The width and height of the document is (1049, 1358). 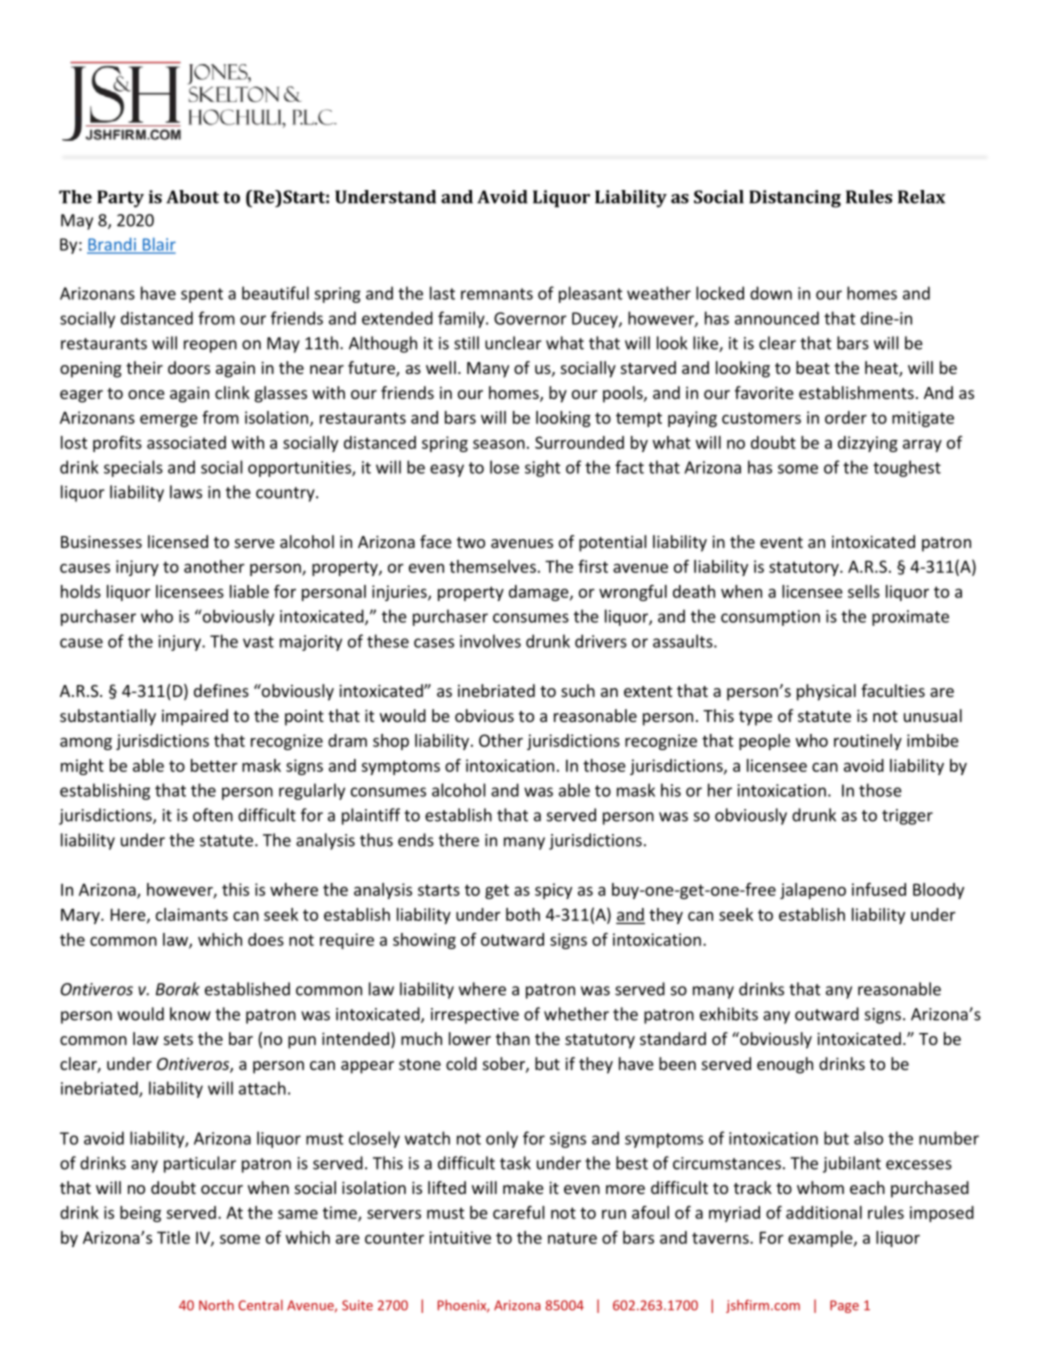 What do you see at coordinates (499, 444) in the document?
I see `season` at bounding box center [499, 444].
